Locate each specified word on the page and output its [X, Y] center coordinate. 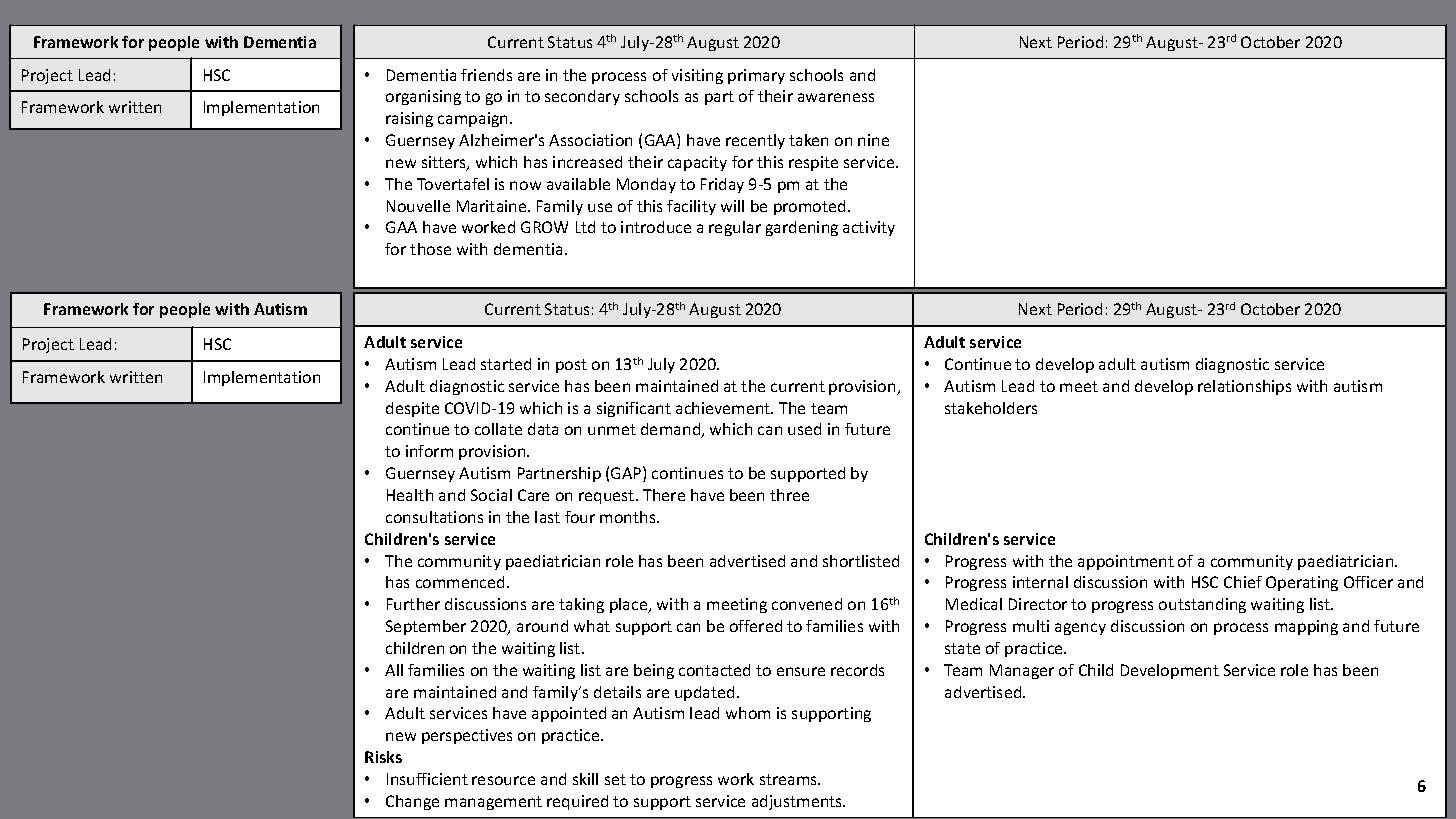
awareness [836, 97]
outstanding [1202, 605]
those [430, 249]
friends [486, 75]
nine [873, 140]
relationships [1244, 387]
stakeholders [991, 408]
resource [503, 780]
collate [498, 429]
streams [790, 779]
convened [807, 604]
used [804, 429]
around [542, 626]
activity [869, 228]
